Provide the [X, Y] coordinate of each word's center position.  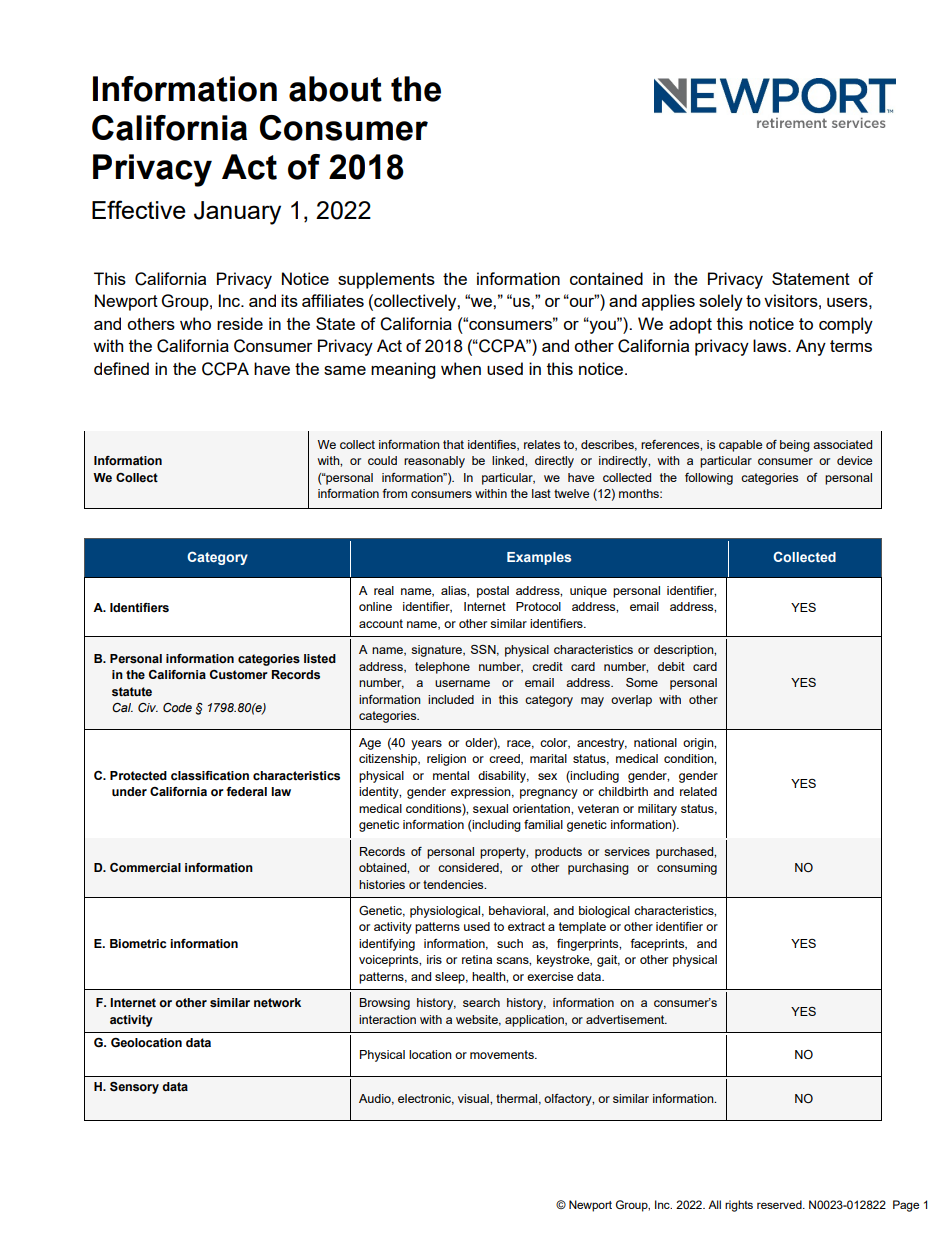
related [698, 791]
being [795, 446]
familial [543, 824]
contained [606, 278]
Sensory [134, 1088]
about [335, 89]
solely [721, 302]
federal [246, 792]
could [382, 460]
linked [509, 460]
